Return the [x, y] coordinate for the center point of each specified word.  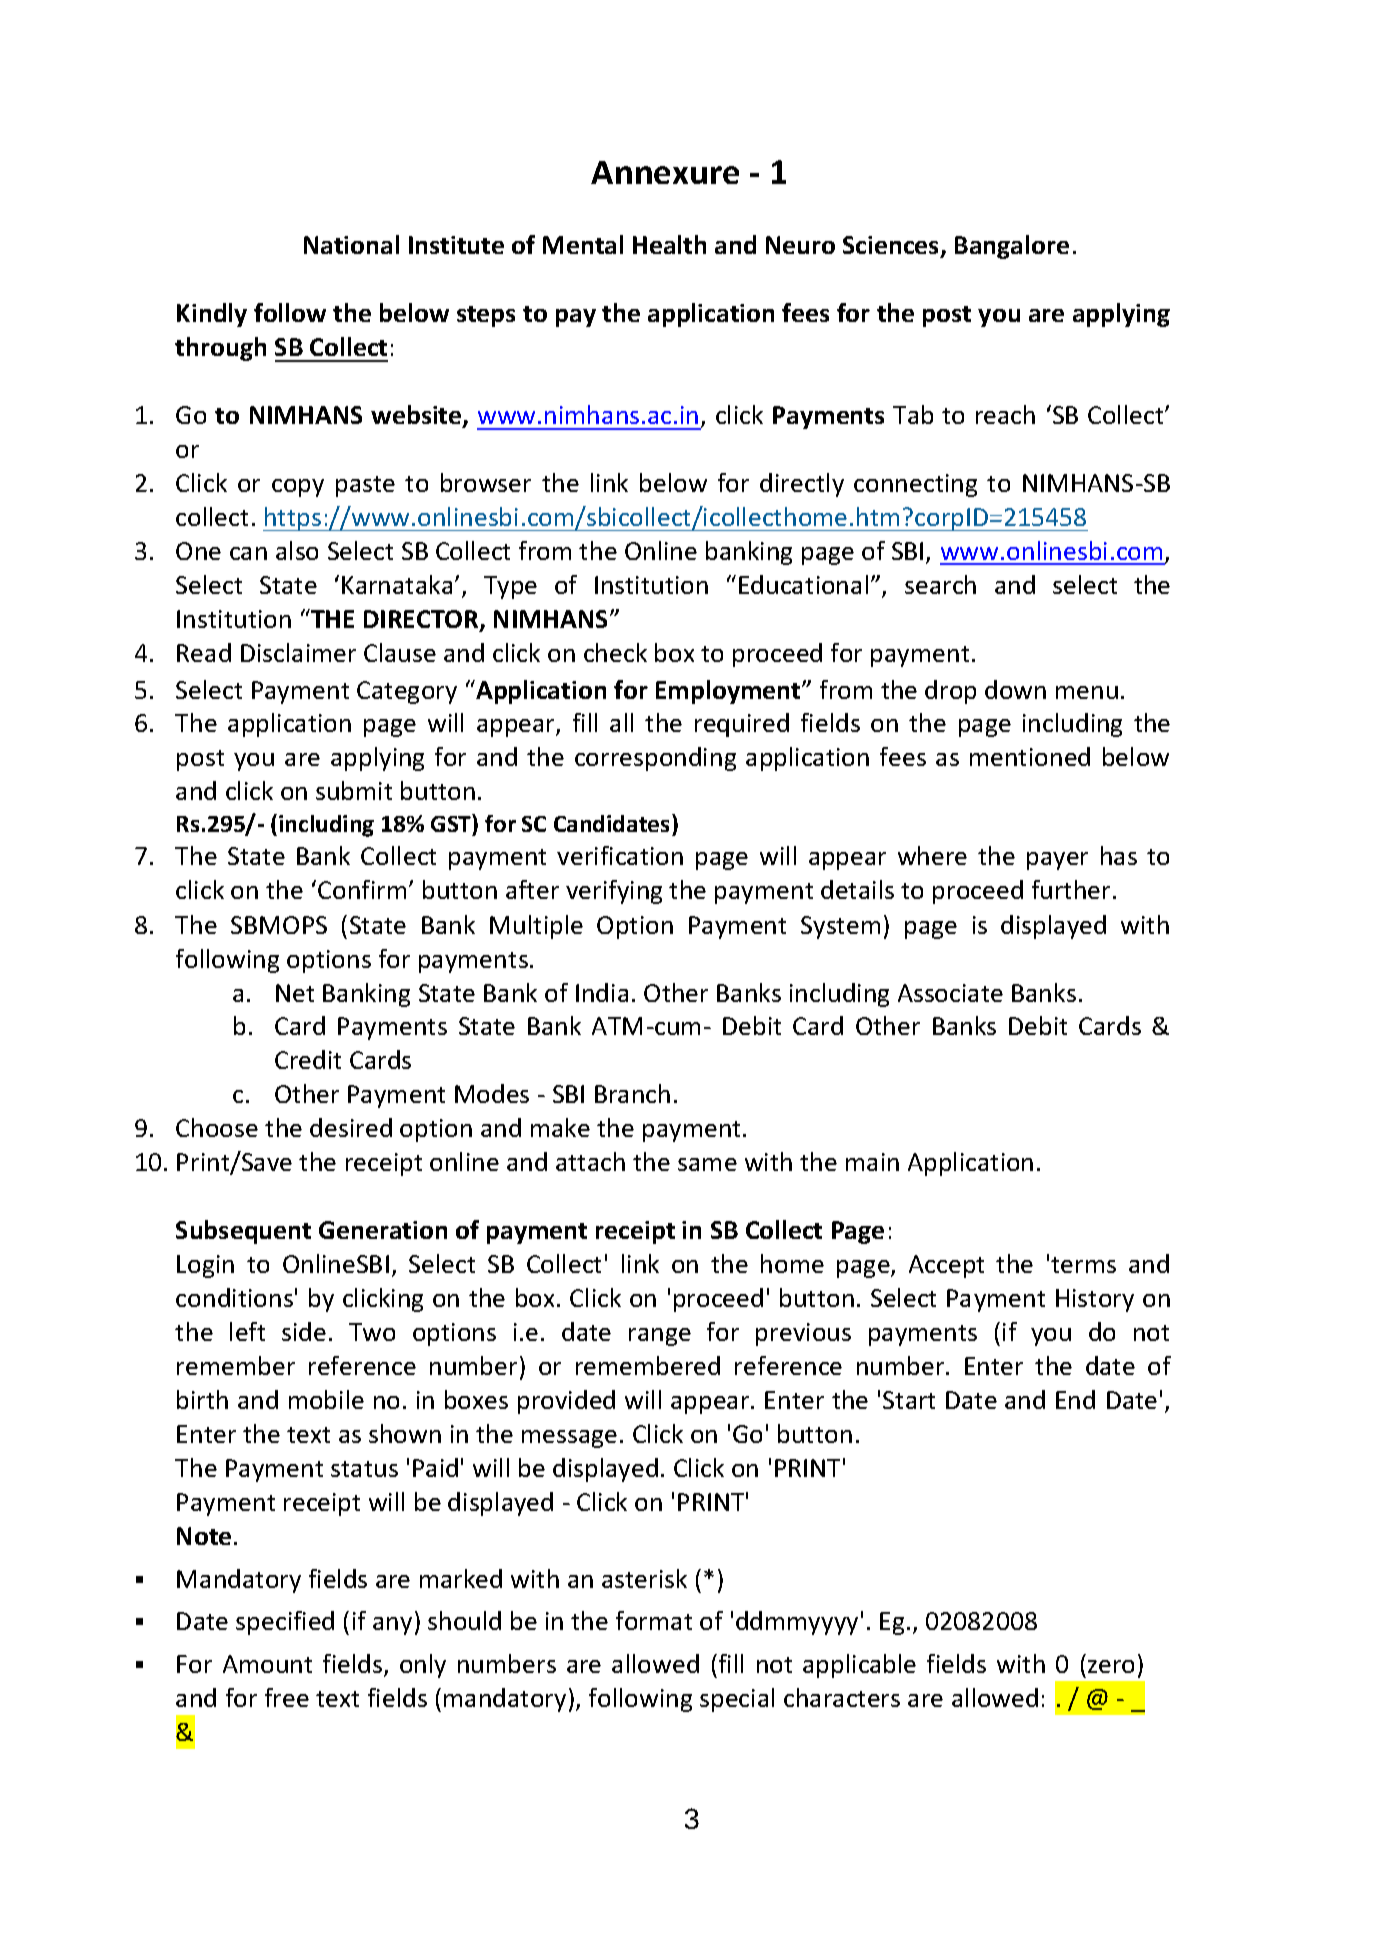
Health [669, 244]
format [654, 1620]
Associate [950, 993]
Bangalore [1012, 247]
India [602, 992]
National [351, 244]
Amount [267, 1664]
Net [295, 993]
